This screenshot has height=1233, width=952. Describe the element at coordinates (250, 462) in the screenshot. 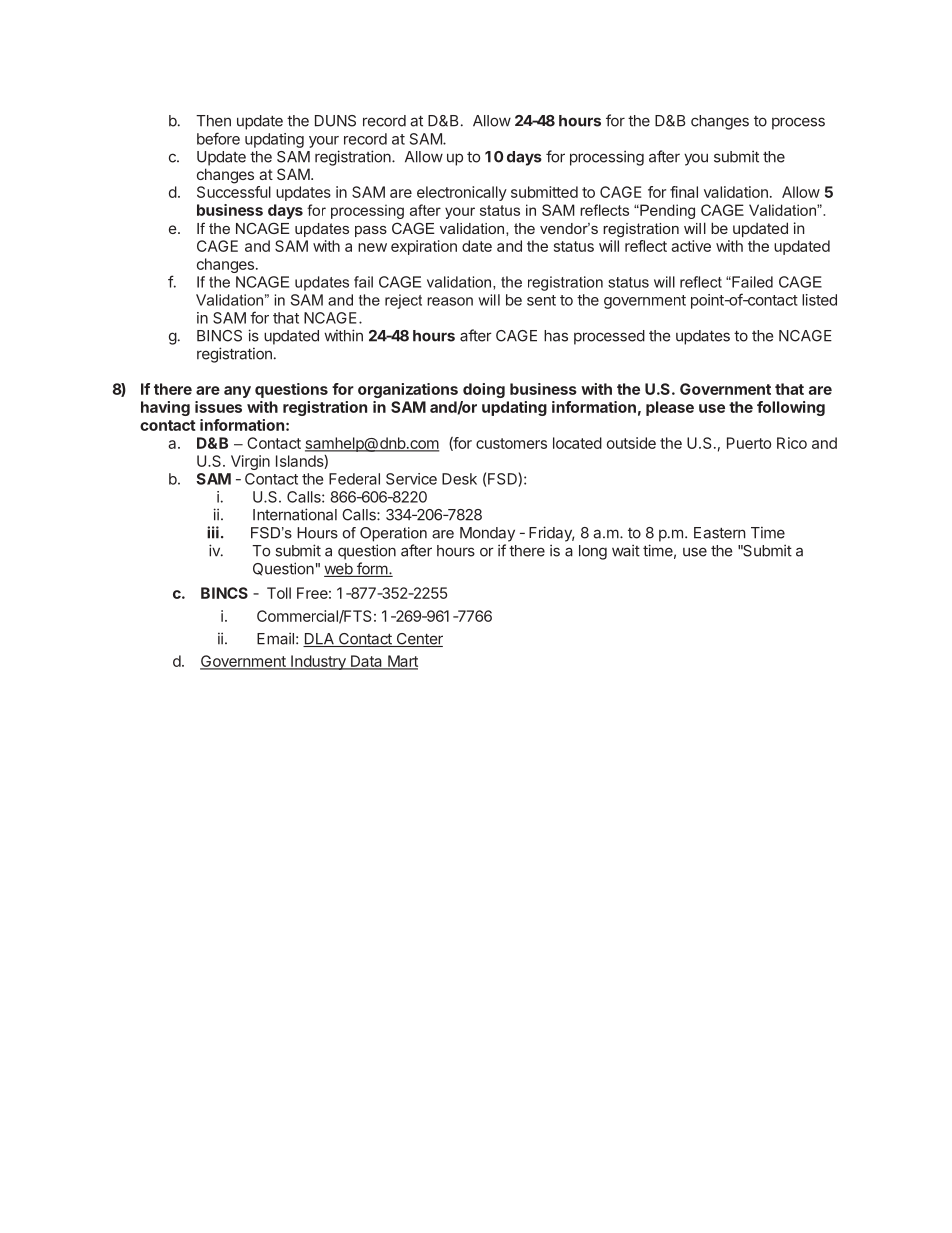

I see `Virgin` at that location.
